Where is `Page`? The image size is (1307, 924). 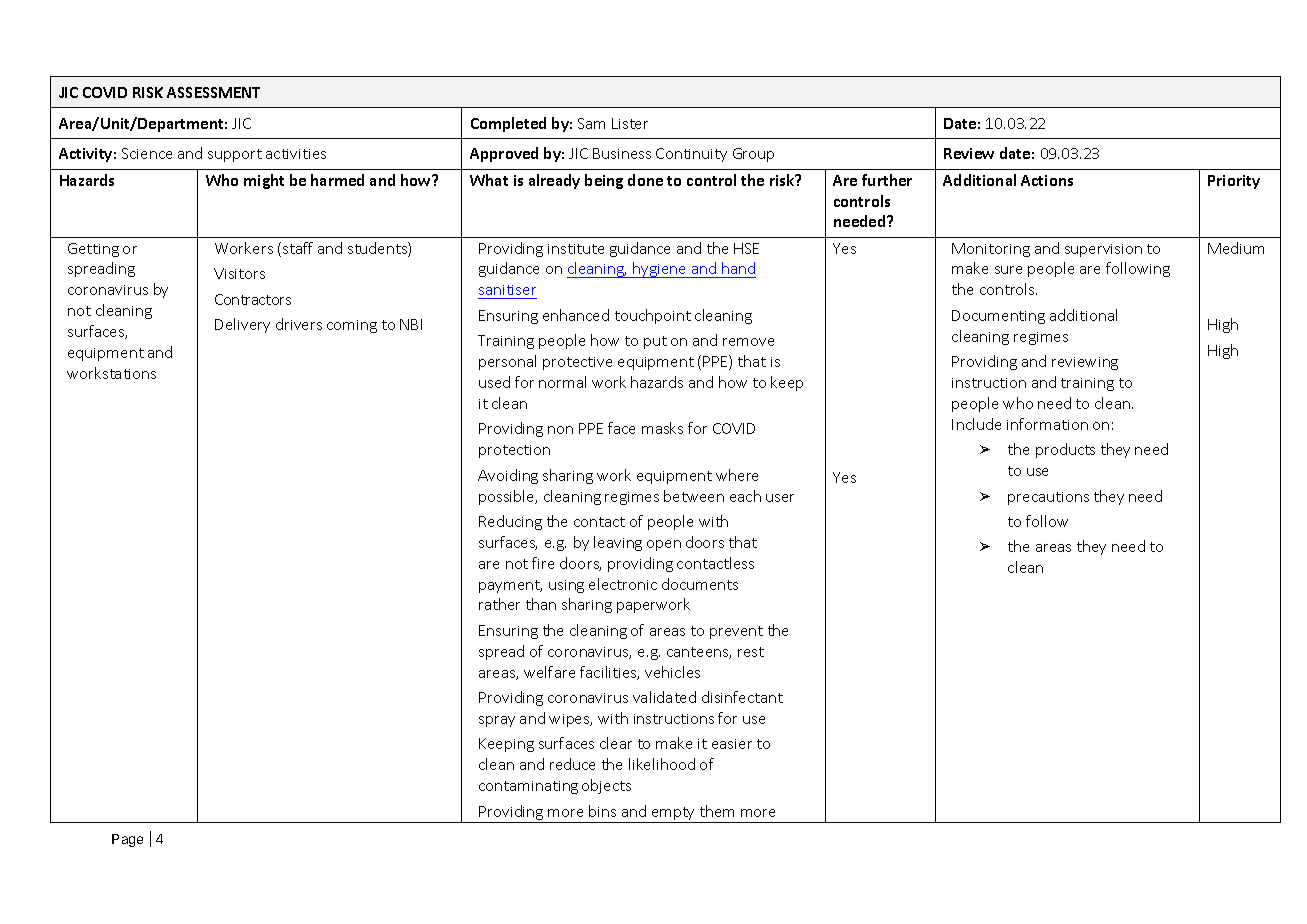
Page is located at coordinates (127, 840).
